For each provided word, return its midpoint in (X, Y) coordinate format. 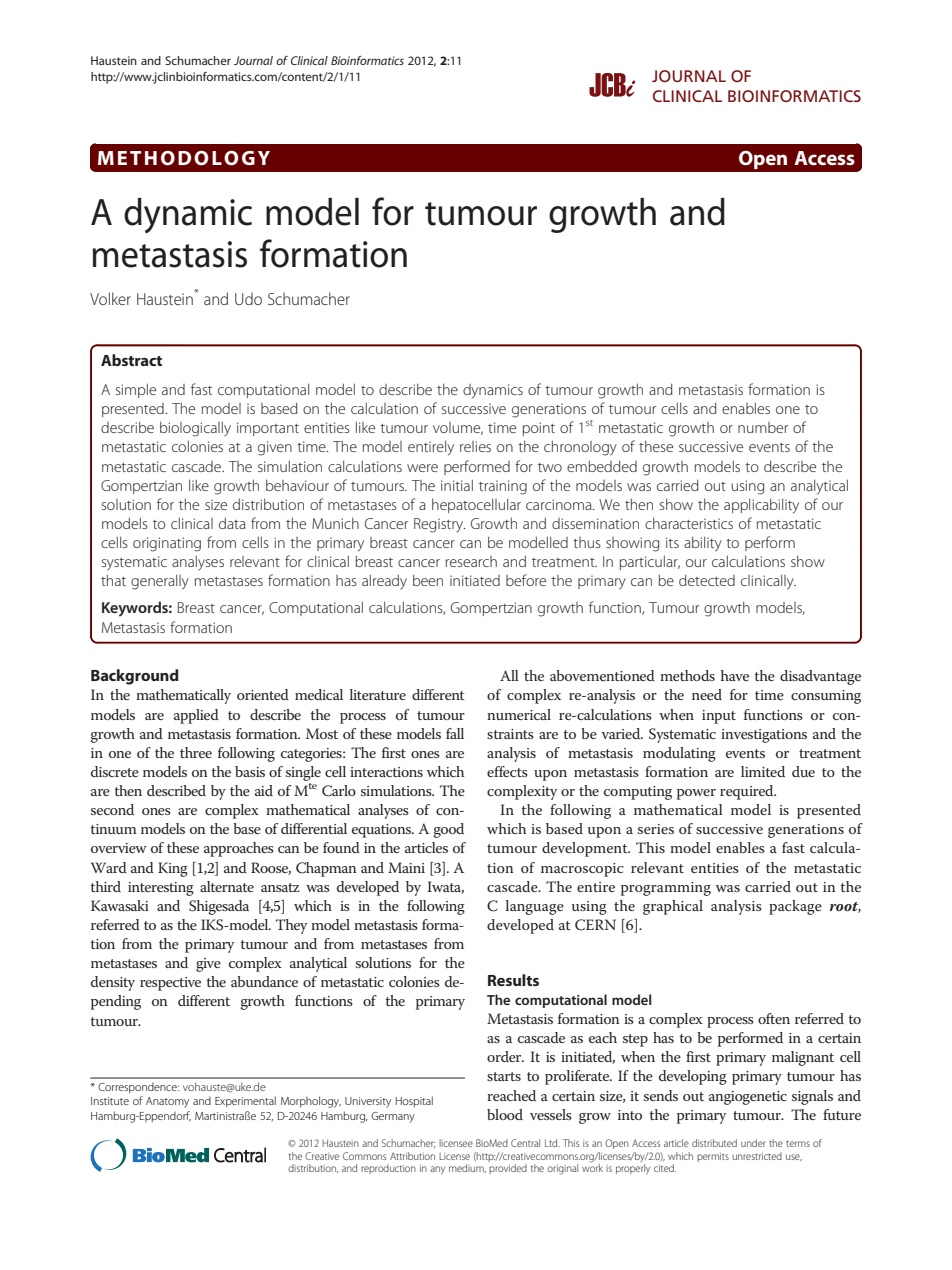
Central (525, 1143)
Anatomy (167, 1102)
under (753, 1143)
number (763, 427)
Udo (248, 298)
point (539, 429)
